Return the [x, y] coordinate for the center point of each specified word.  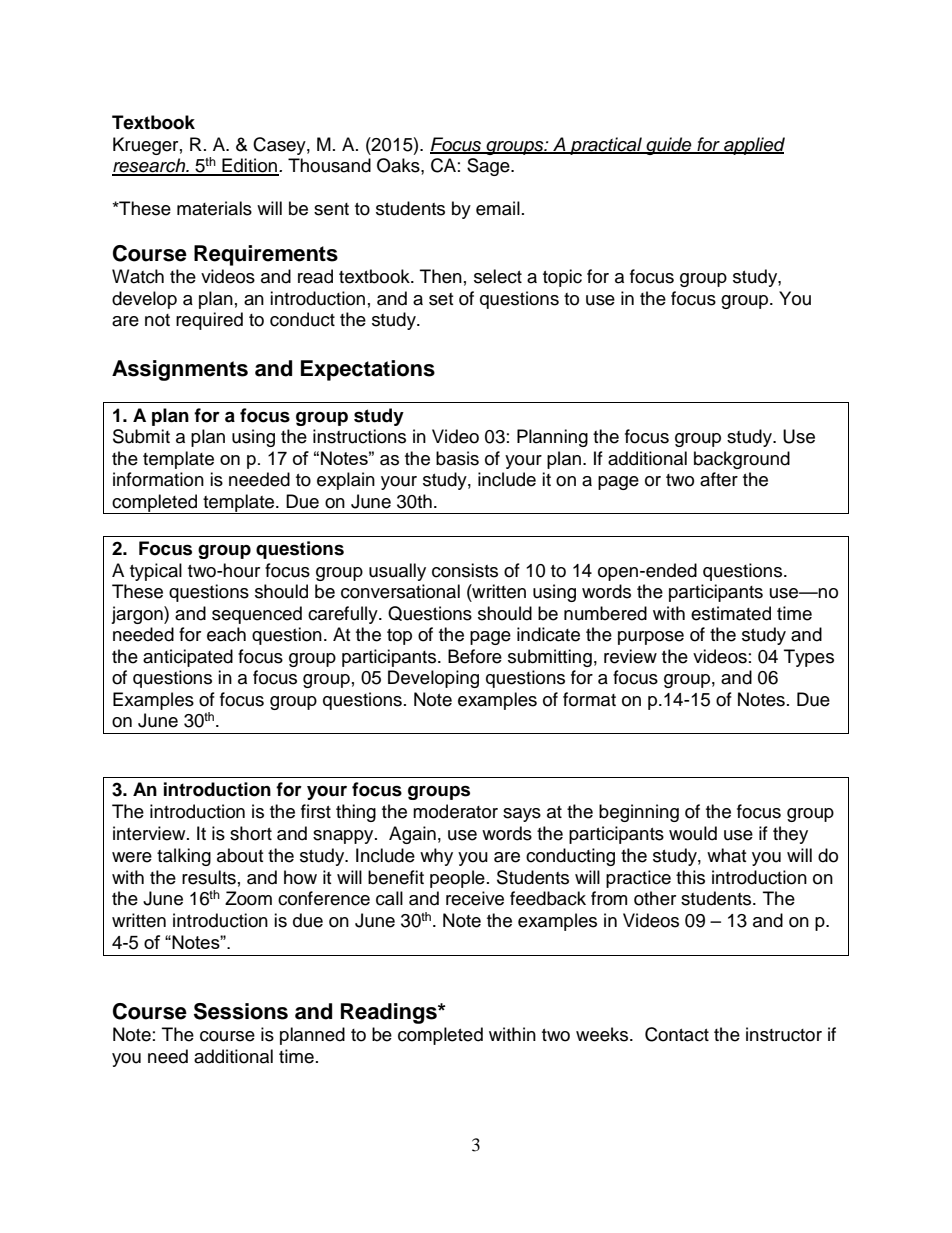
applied [753, 146]
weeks [603, 1034]
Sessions [241, 1011]
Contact [677, 1034]
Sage [489, 167]
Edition [249, 166]
